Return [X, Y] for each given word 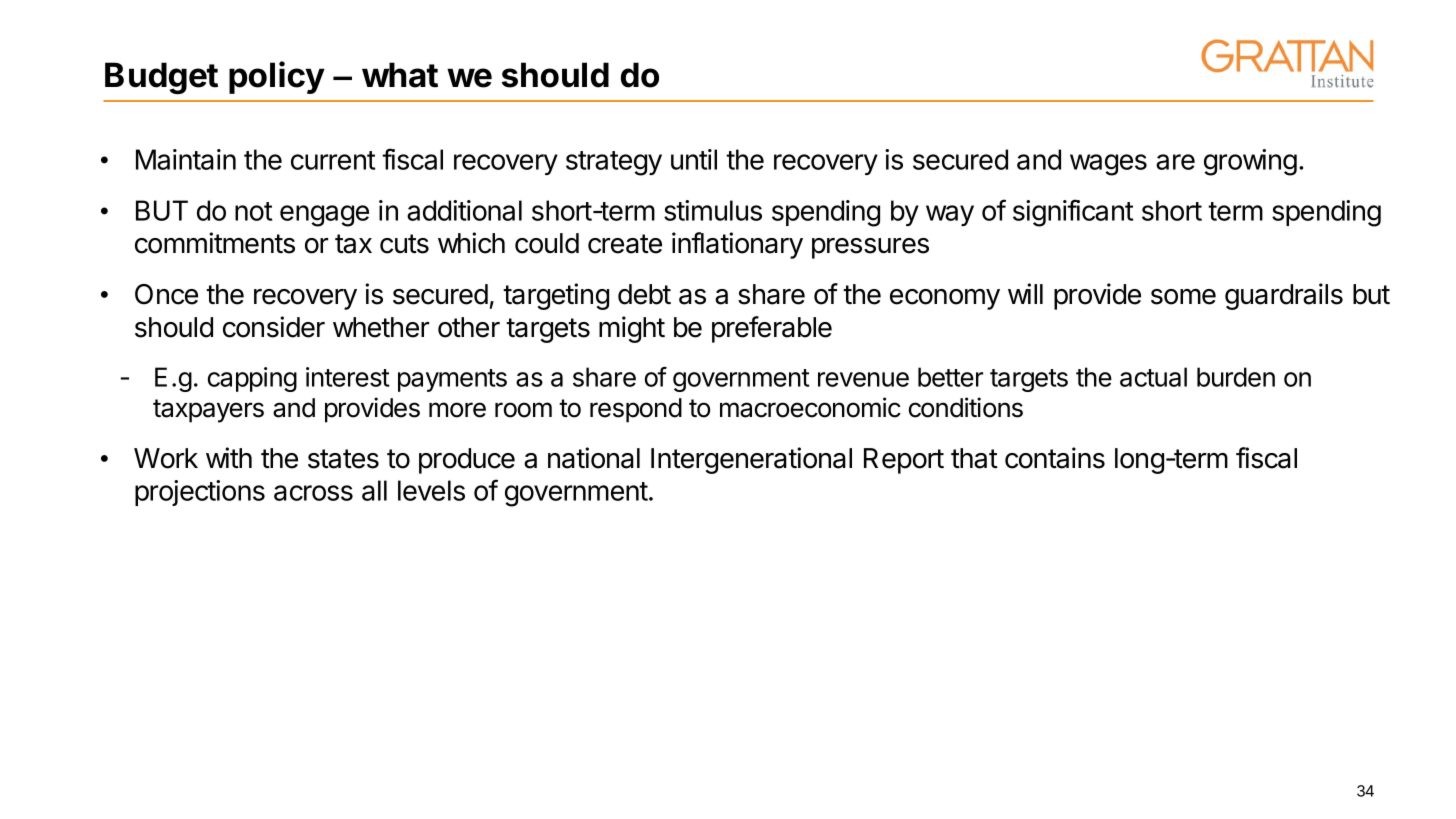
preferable [772, 329]
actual [1153, 377]
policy [277, 77]
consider [274, 327]
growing [1250, 162]
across [313, 493]
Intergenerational [751, 460]
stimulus [713, 210]
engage [324, 216]
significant [1073, 213]
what [400, 75]
